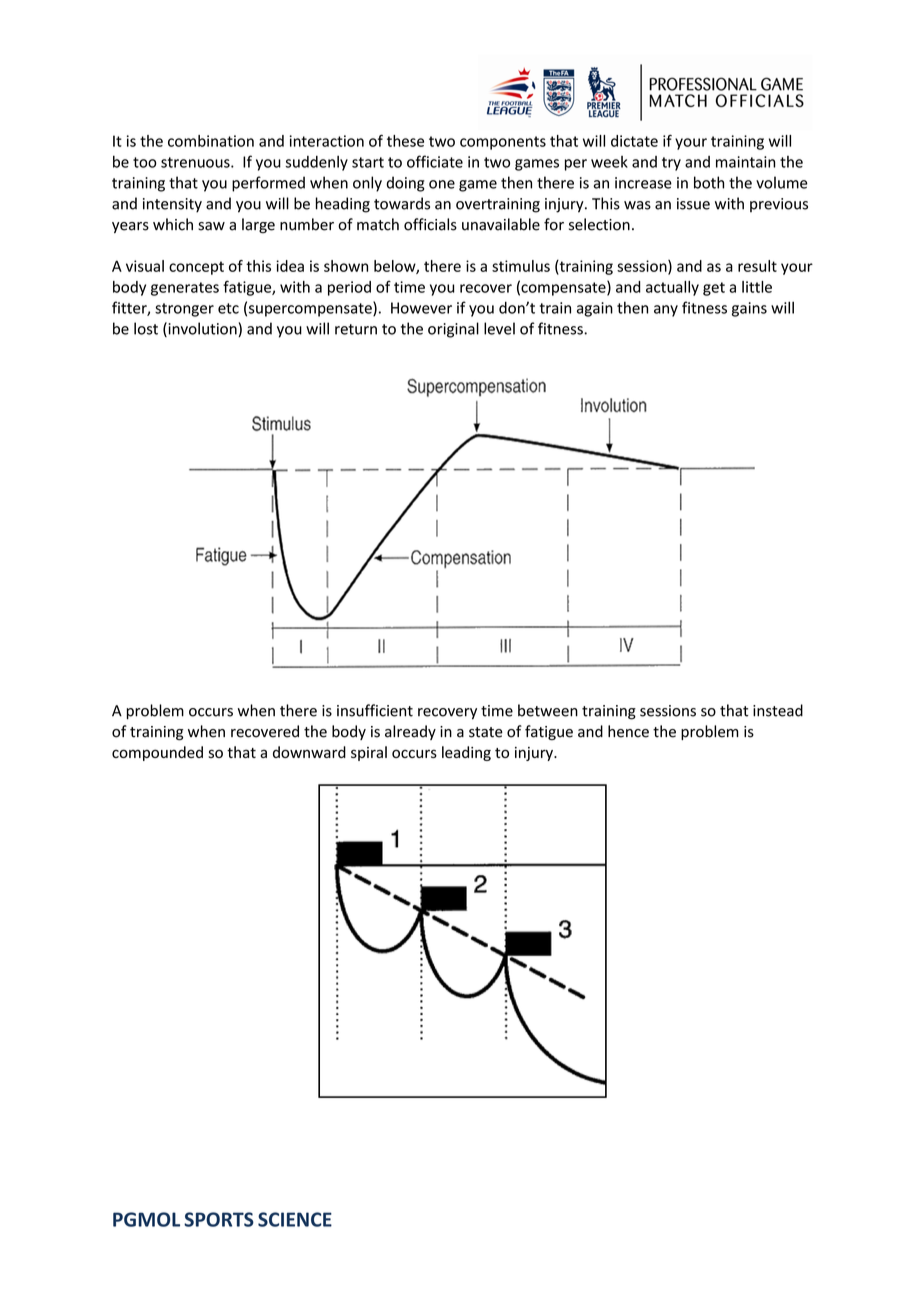 This screenshot has width=924, height=1308. What do you see at coordinates (157, 753) in the screenshot?
I see `compounded` at bounding box center [157, 753].
